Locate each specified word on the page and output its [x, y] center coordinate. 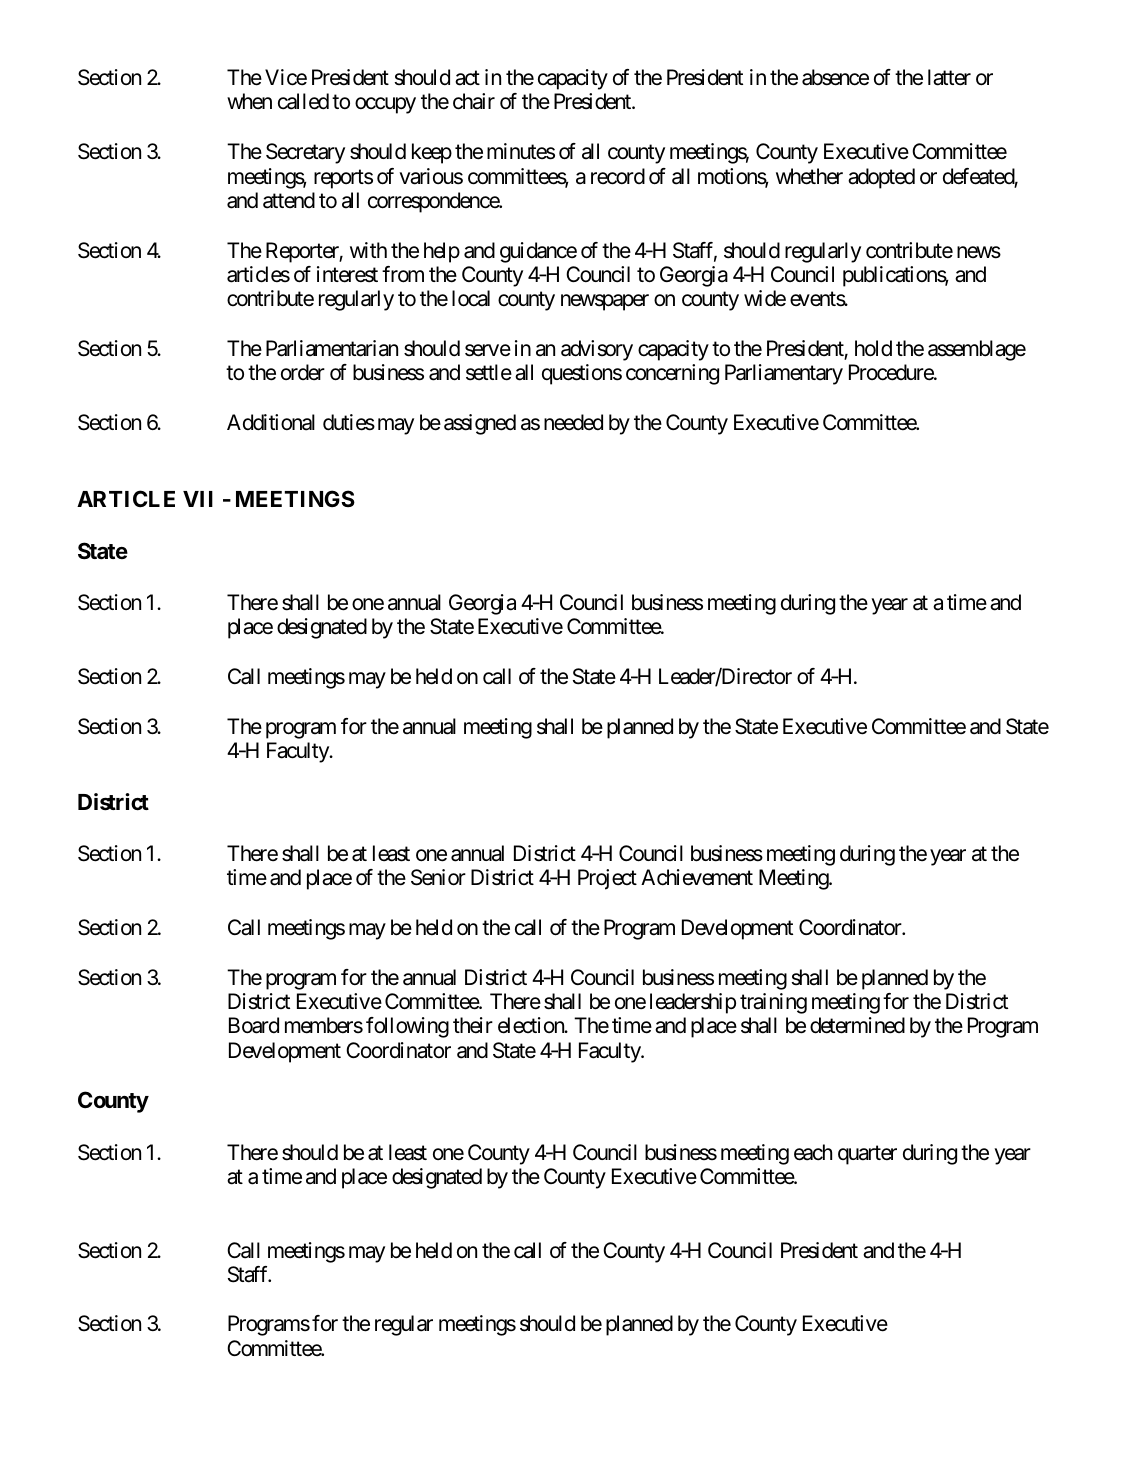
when [249, 101]
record [618, 176]
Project [607, 879]
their [473, 1025]
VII [198, 499]
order [303, 372]
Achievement [697, 877]
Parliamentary [784, 374]
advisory [597, 350]
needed [573, 422]
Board [254, 1025]
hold [873, 348]
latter [949, 77]
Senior [438, 877]
